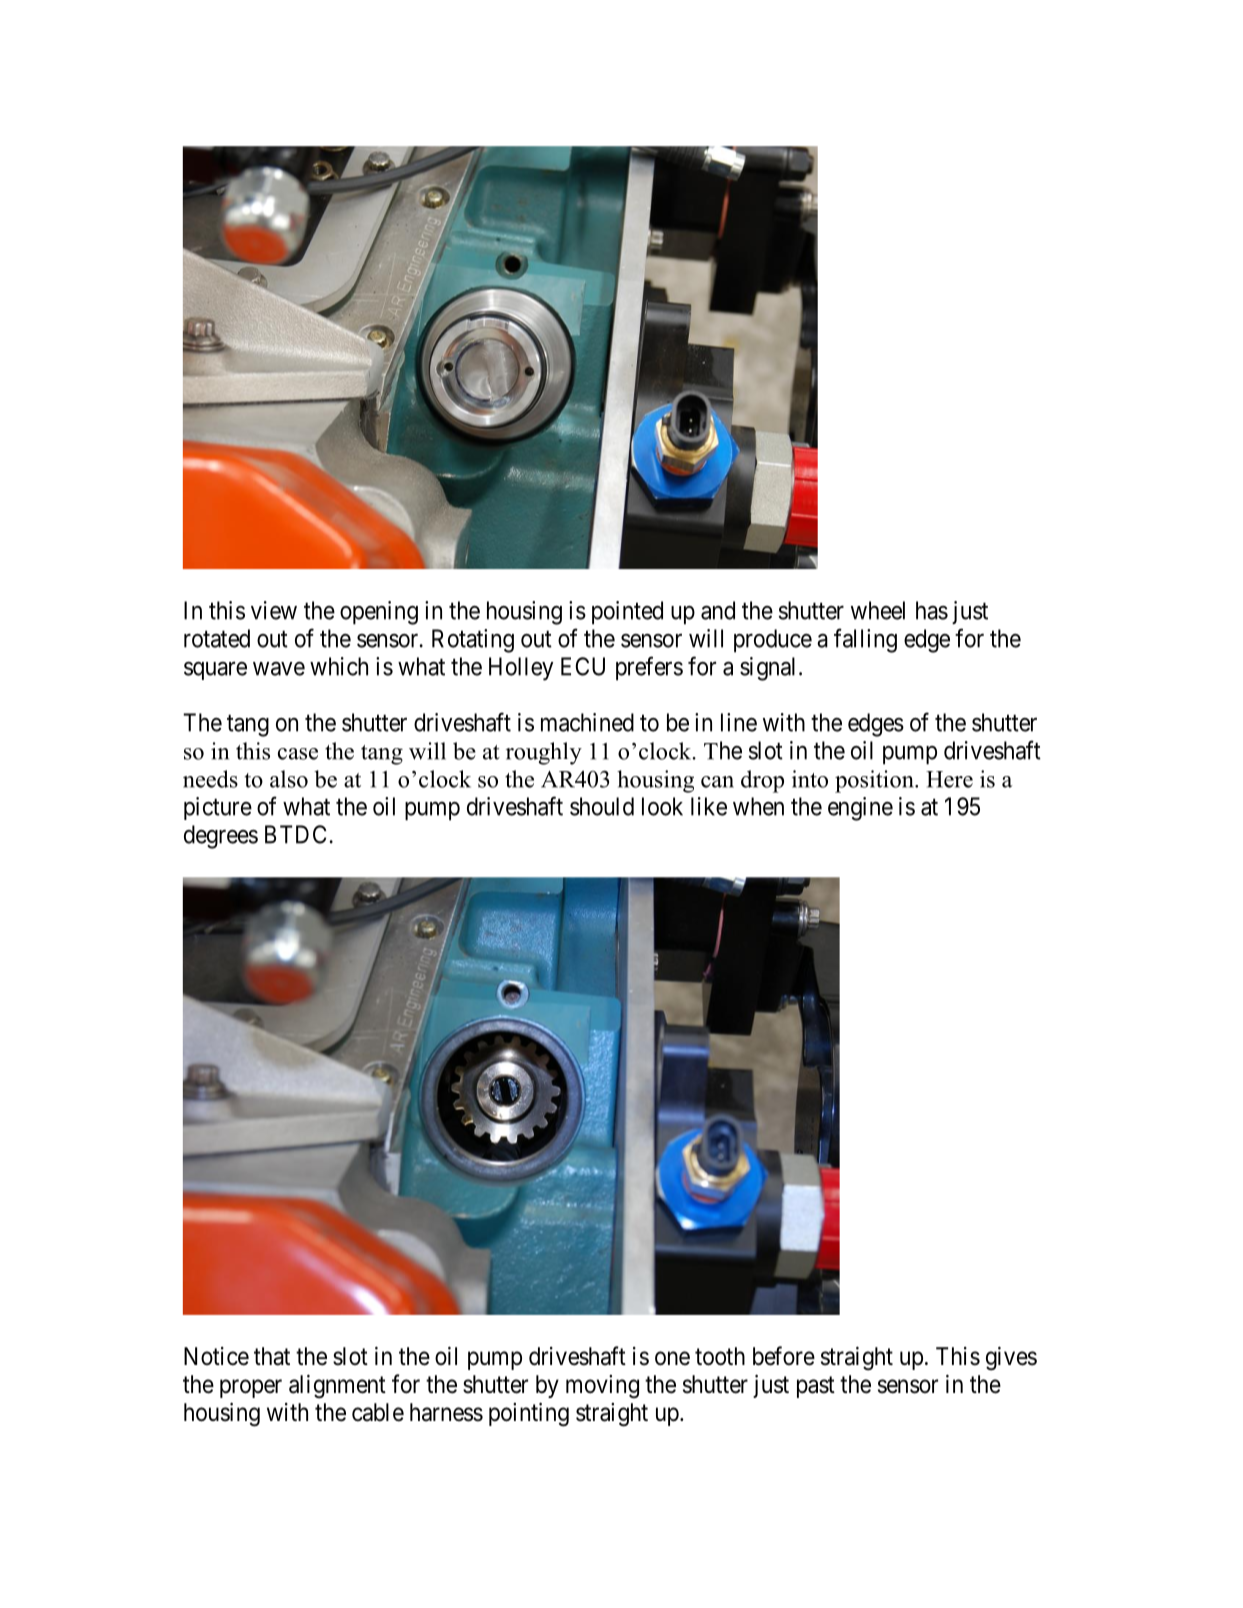 The height and width of the screenshot is (1608, 1243). I want to click on when, so click(758, 806).
